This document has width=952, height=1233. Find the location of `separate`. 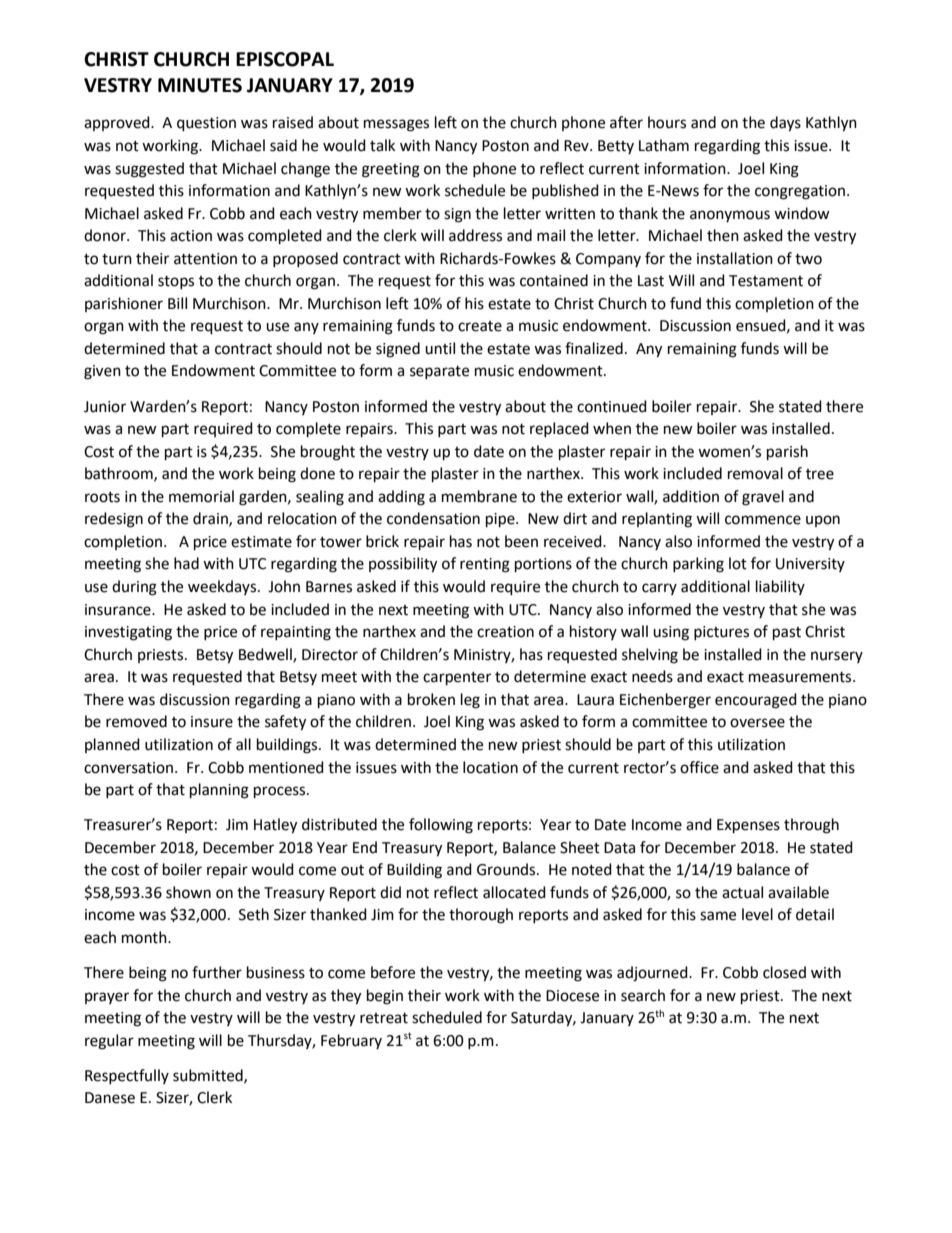

separate is located at coordinates (439, 372).
